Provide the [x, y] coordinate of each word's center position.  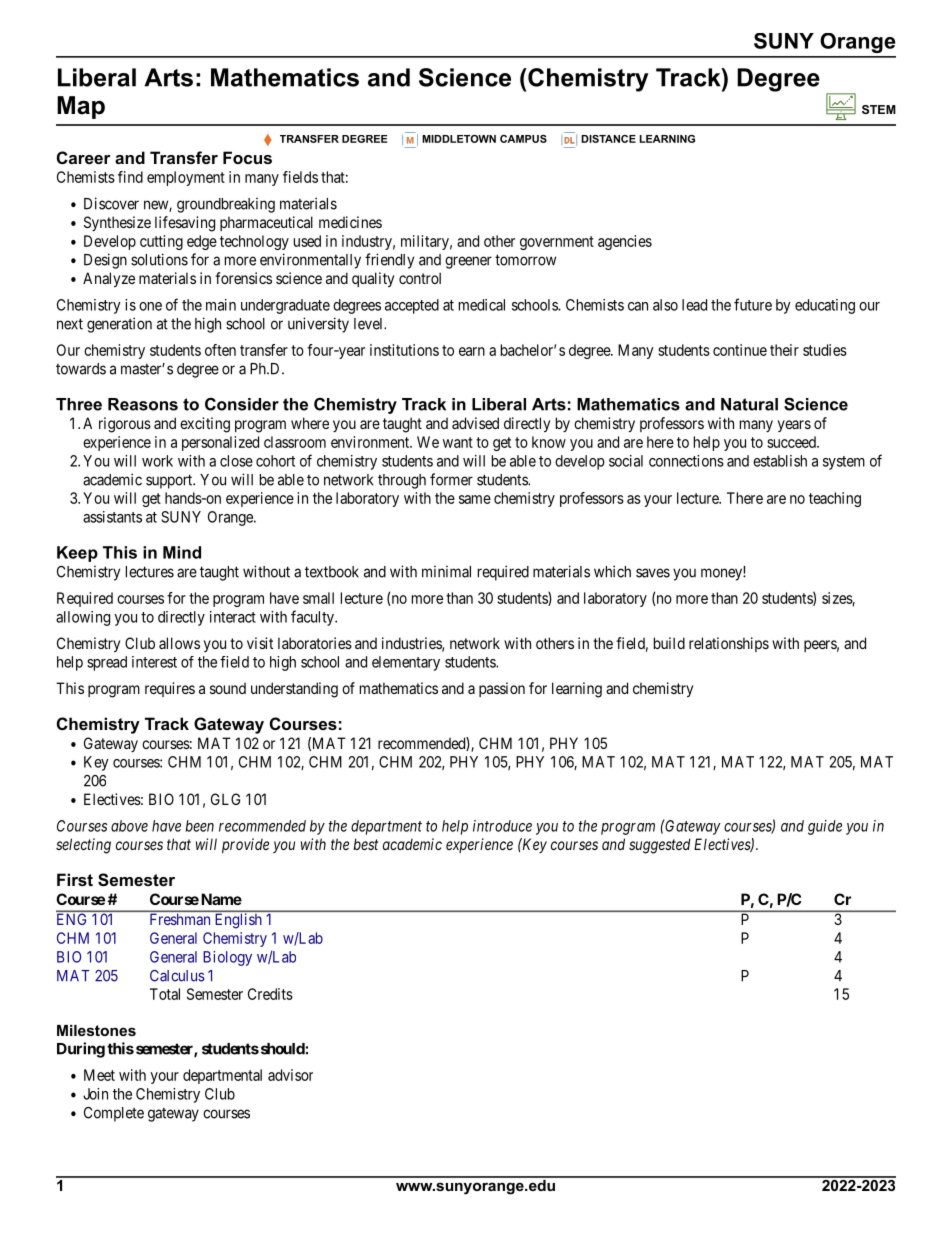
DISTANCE [608, 139]
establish [780, 461]
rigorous [125, 425]
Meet [99, 1075]
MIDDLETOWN [459, 139]
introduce [502, 826]
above [129, 826]
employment [186, 178]
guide [825, 827]
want [458, 442]
